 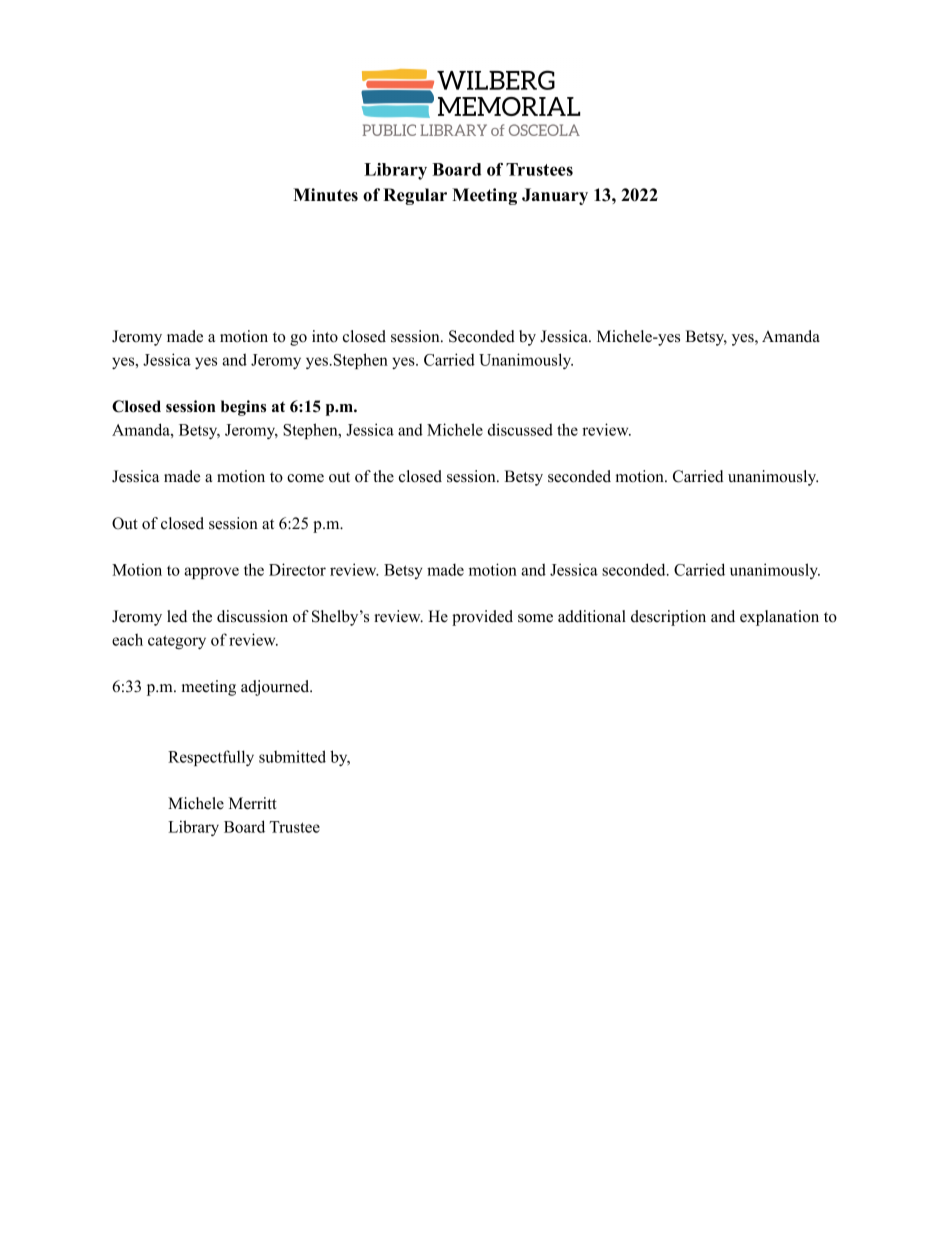 I want to click on submitted, so click(x=292, y=756).
